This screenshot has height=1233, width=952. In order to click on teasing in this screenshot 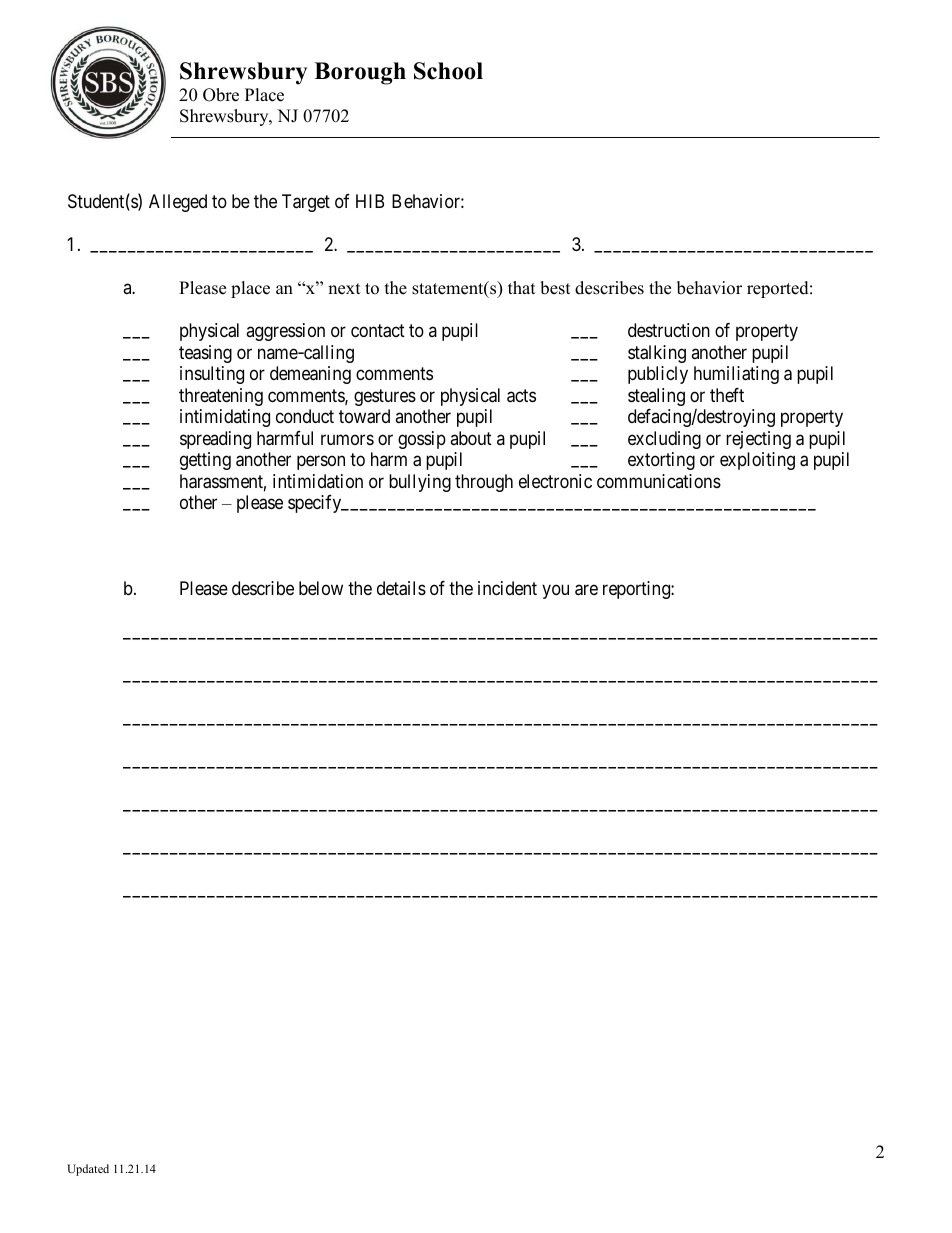, I will do `click(205, 354)`.
